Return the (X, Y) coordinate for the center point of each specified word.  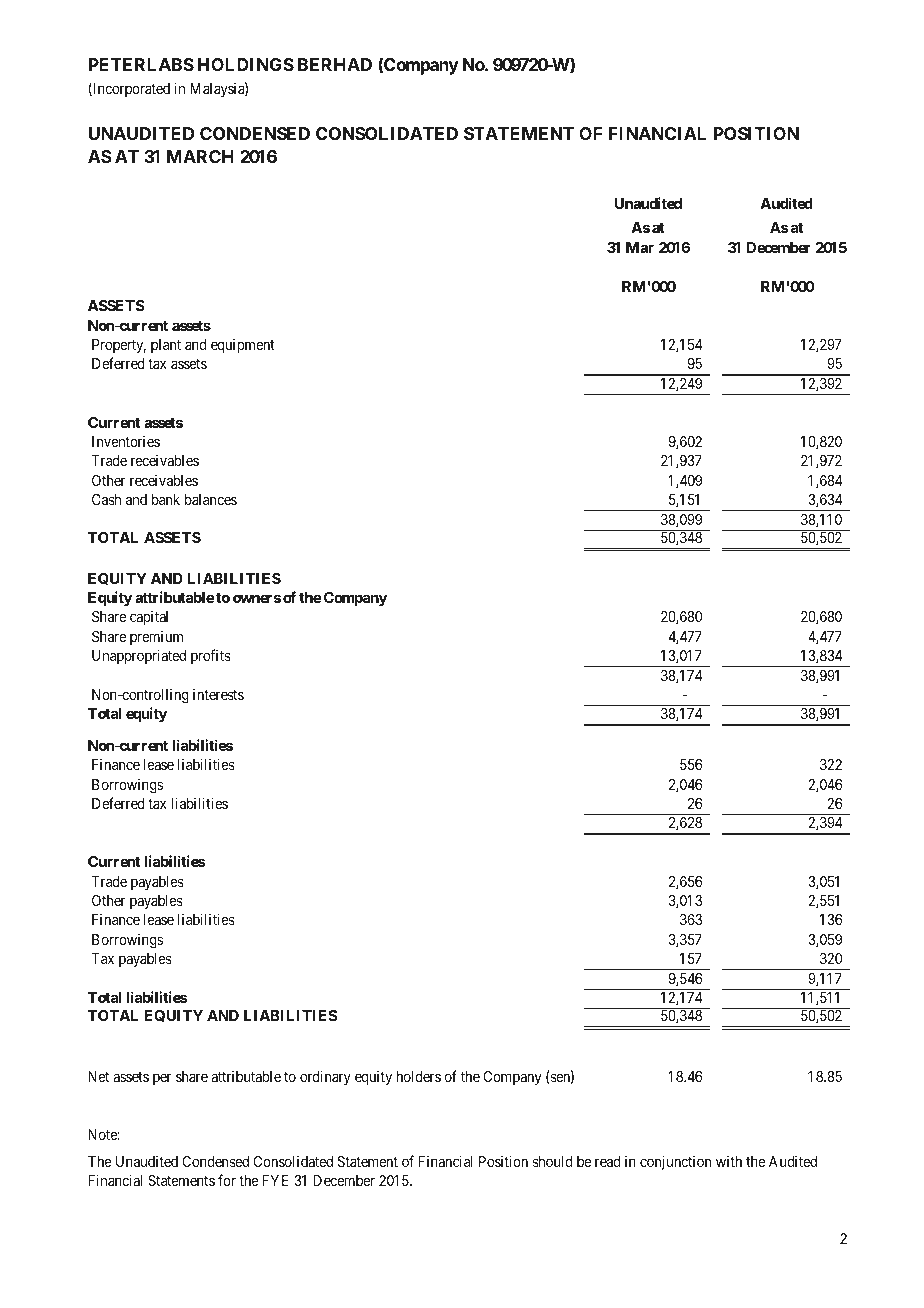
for (227, 1180)
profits (211, 656)
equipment (243, 346)
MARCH (200, 156)
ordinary (325, 1077)
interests (218, 694)
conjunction (675, 1162)
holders (418, 1076)
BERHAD (335, 64)
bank (166, 499)
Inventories (126, 441)
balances (211, 499)
